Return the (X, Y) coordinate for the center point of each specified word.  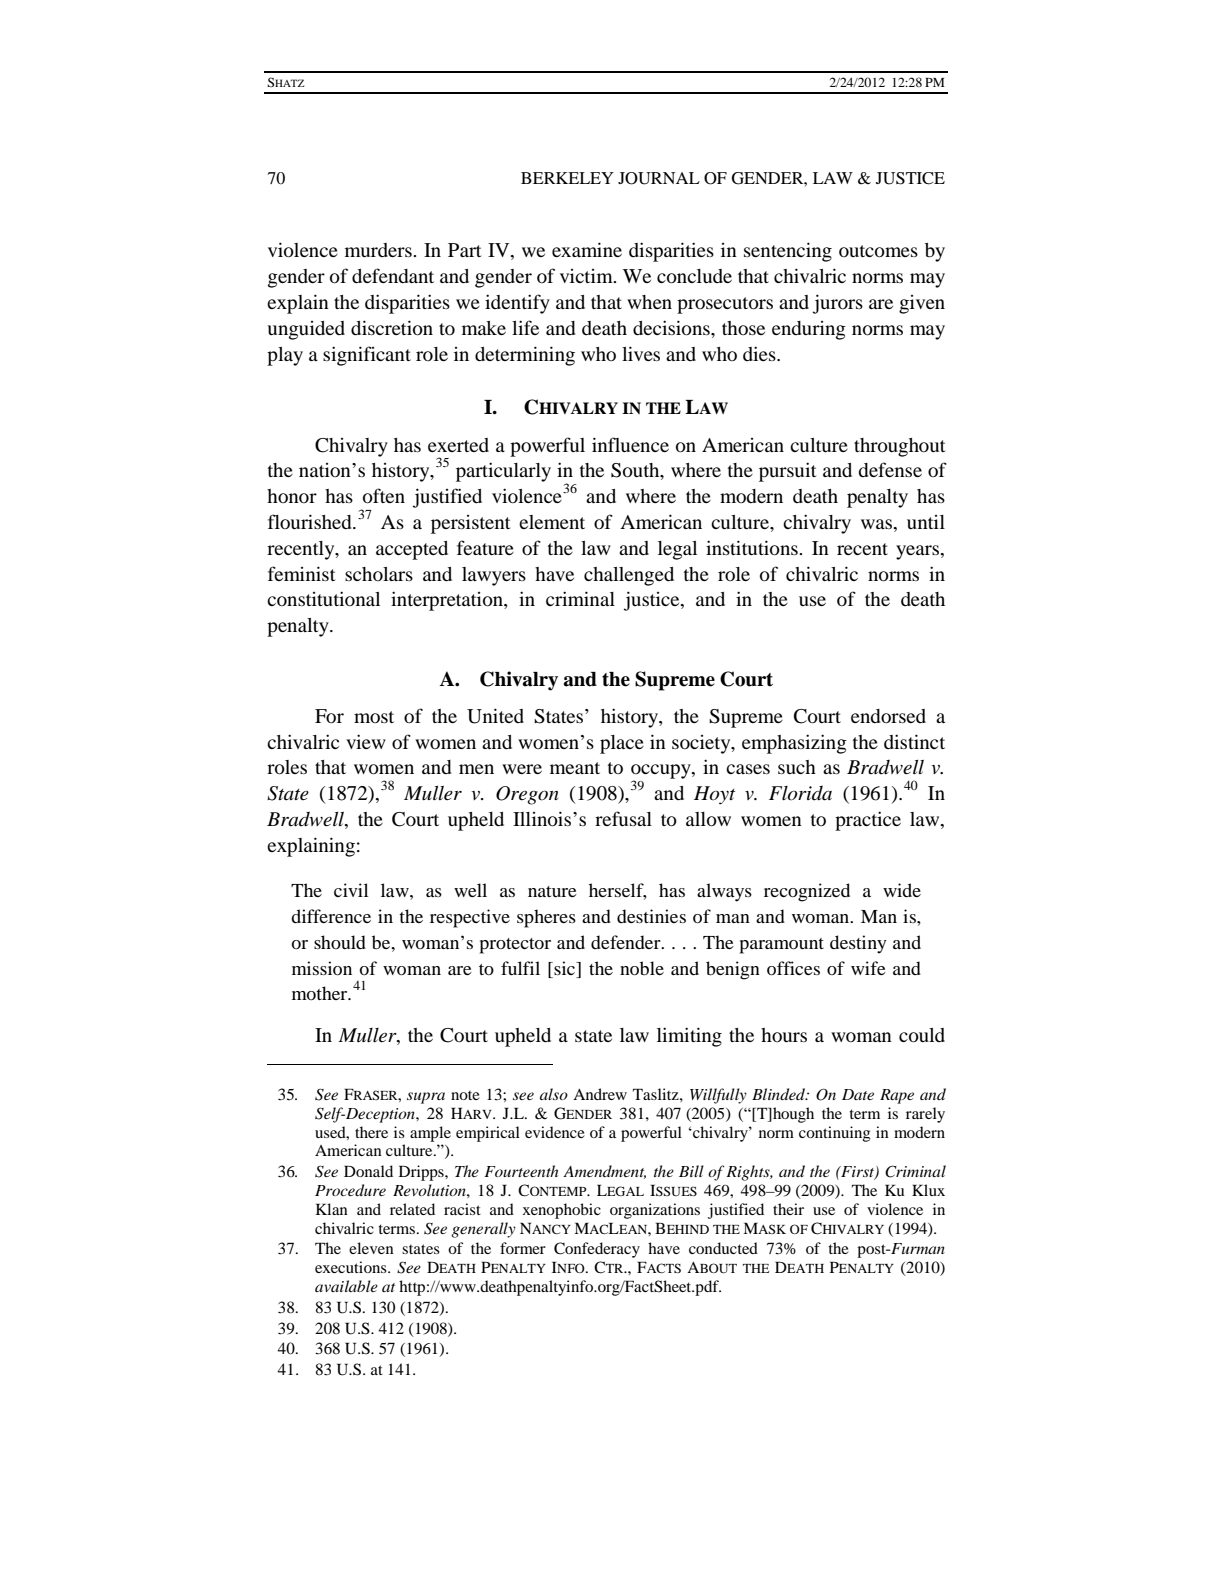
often (384, 496)
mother (321, 993)
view (366, 741)
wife (868, 968)
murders (379, 250)
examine (587, 249)
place (622, 744)
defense (890, 469)
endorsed (888, 716)
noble (642, 968)
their (788, 1209)
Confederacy (597, 1250)
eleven (371, 1248)
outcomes (878, 251)
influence (630, 444)
